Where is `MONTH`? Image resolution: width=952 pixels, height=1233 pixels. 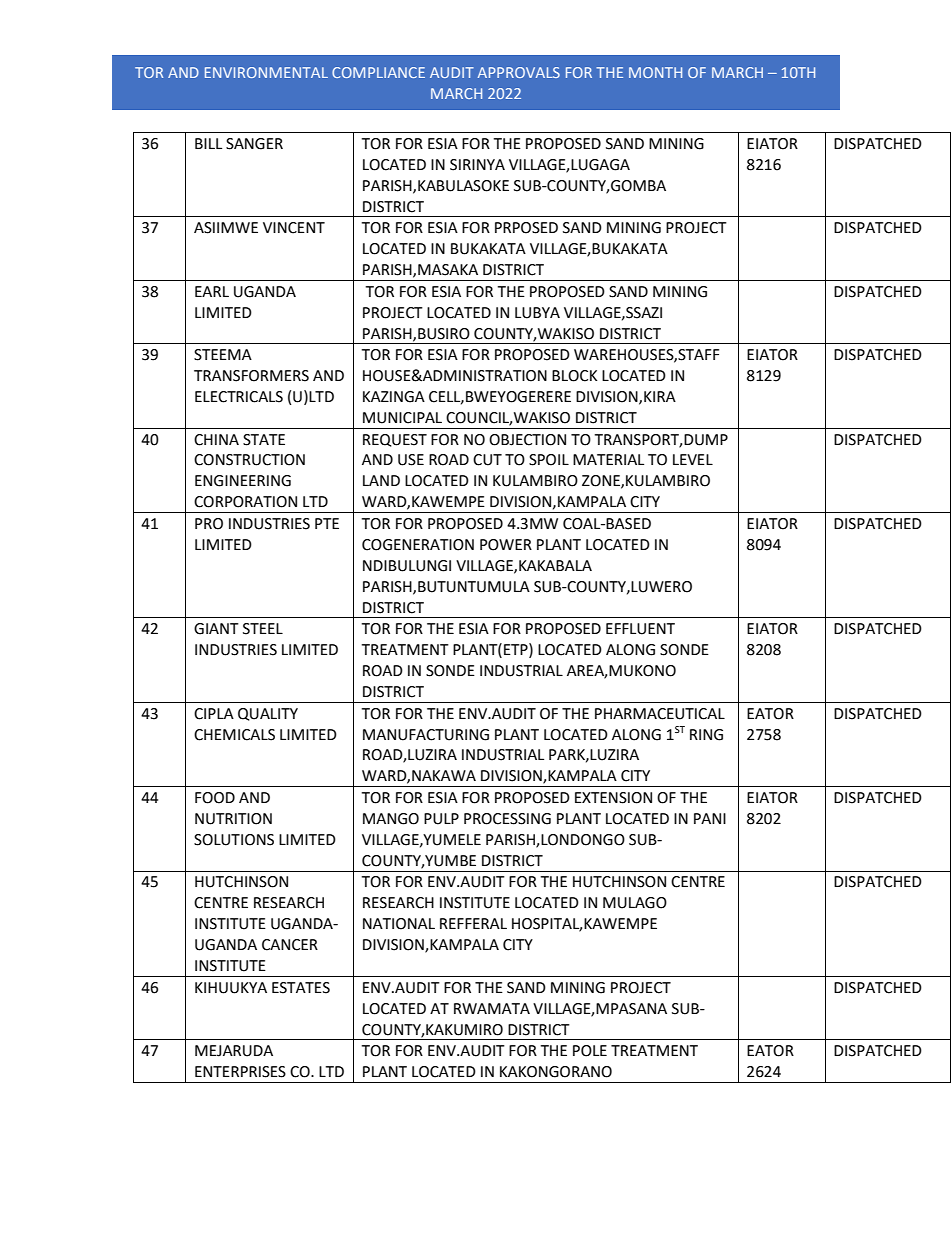 MONTH is located at coordinates (655, 72).
